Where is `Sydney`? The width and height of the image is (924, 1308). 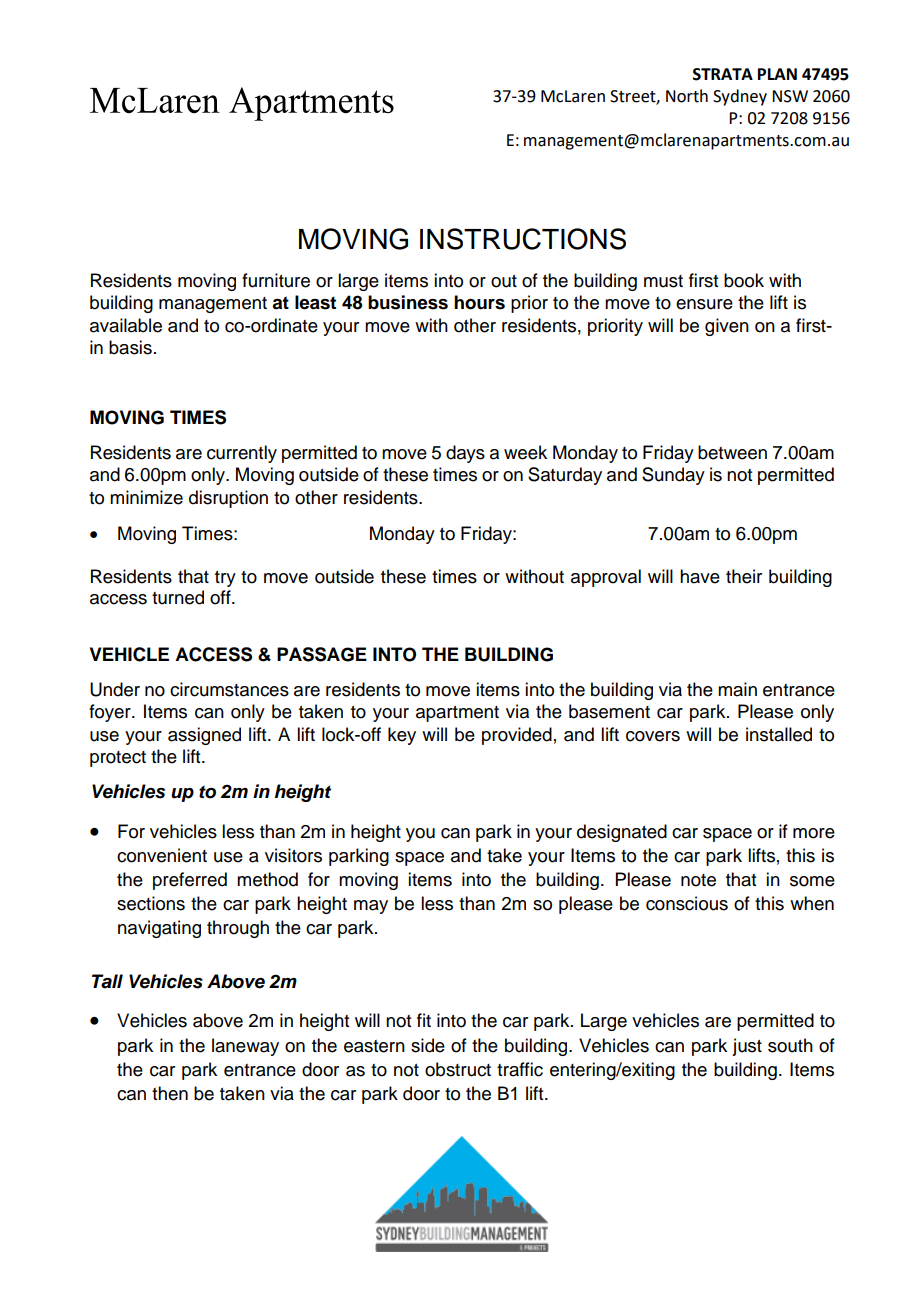 Sydney is located at coordinates (740, 97).
